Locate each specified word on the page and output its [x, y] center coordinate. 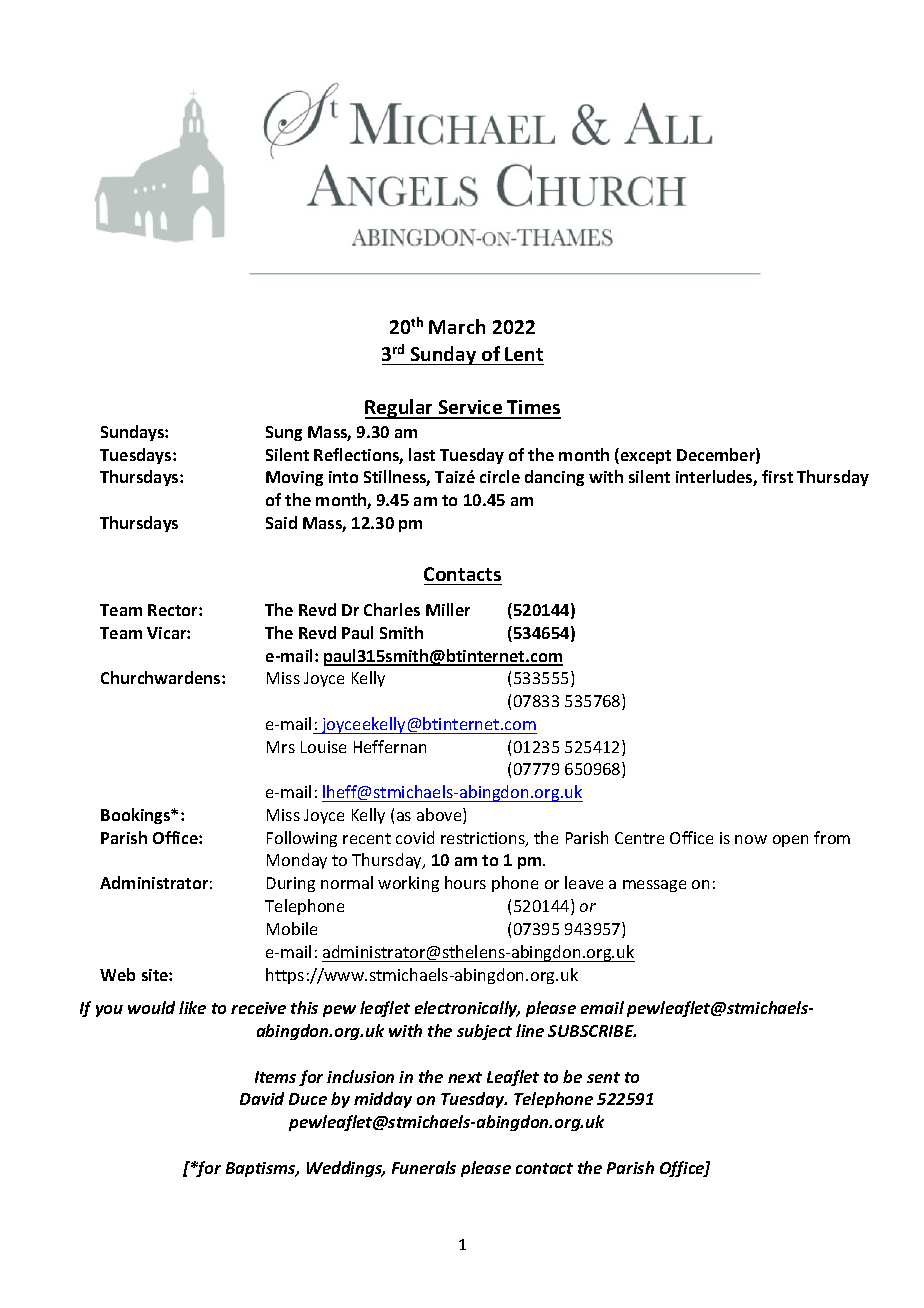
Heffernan [390, 746]
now [751, 839]
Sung [284, 433]
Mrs [281, 747]
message [654, 886]
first [777, 476]
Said [281, 522]
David [262, 1098]
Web [117, 974]
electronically [467, 1009]
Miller [448, 609]
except [646, 457]
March [457, 326]
